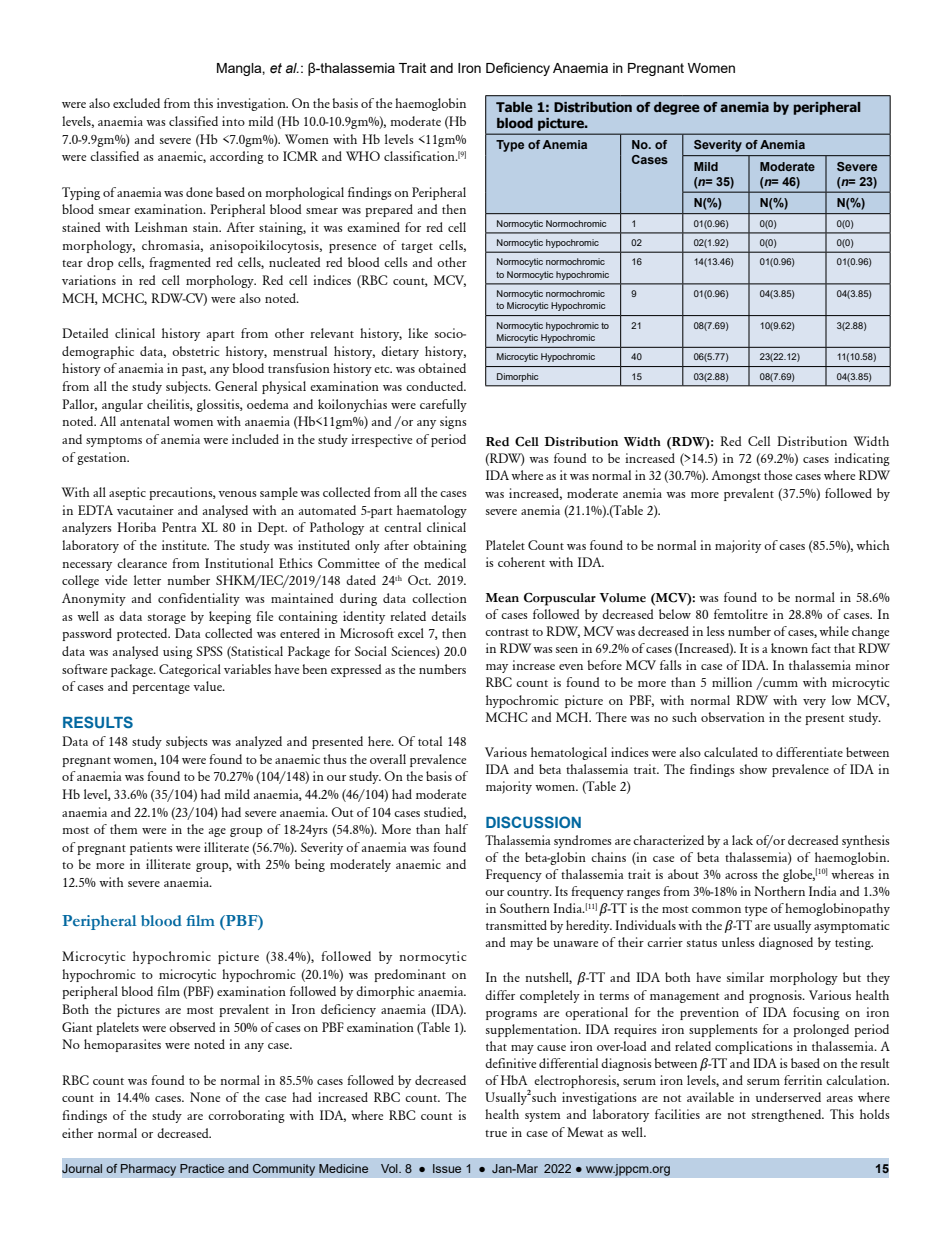  I want to click on excluded, so click(136, 103).
